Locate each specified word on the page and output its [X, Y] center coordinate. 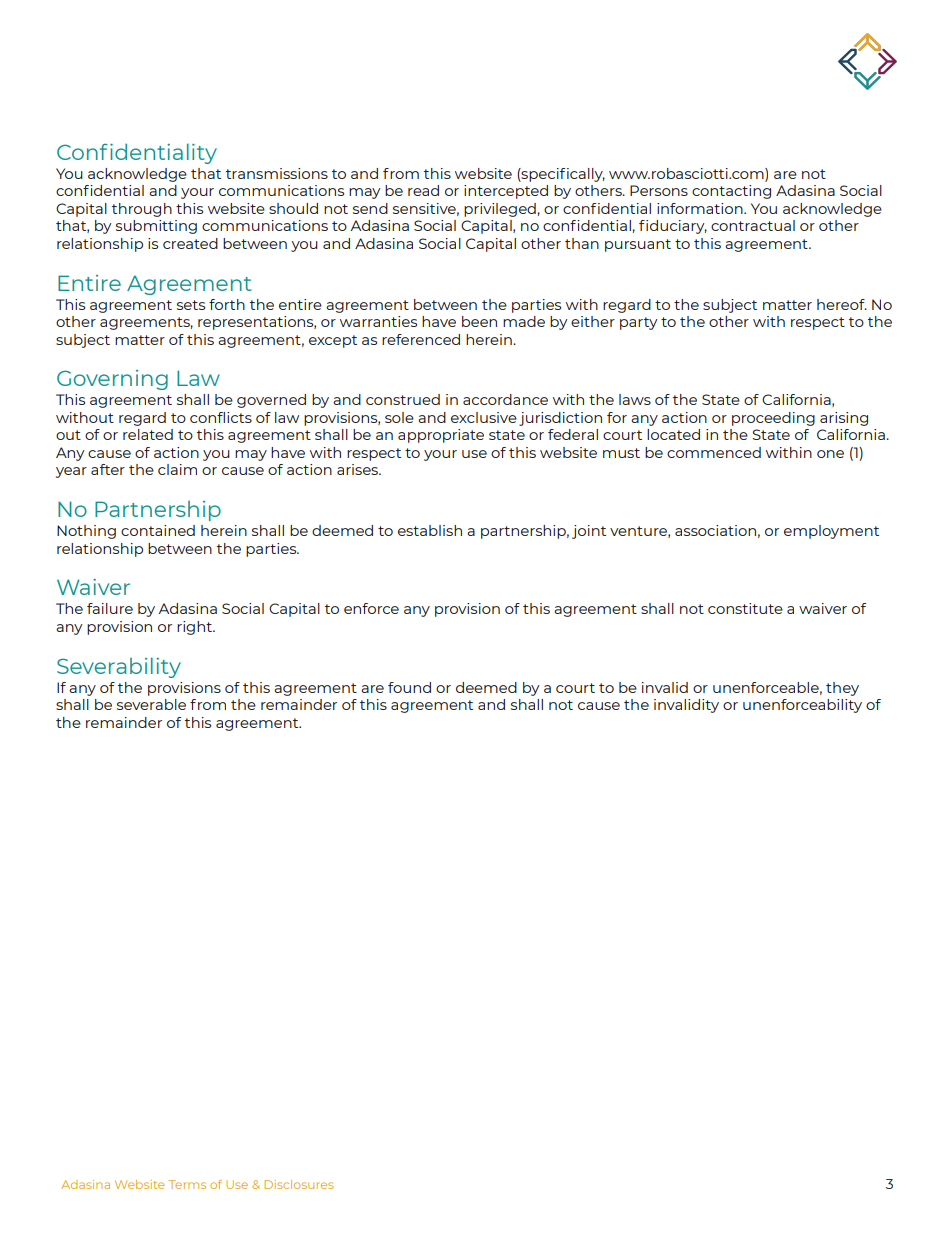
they [842, 689]
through [142, 210]
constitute [745, 608]
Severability [119, 667]
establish [430, 530]
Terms [187, 1184]
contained [158, 530]
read [423, 190]
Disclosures [299, 1184]
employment [831, 532]
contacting [731, 192]
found [409, 687]
